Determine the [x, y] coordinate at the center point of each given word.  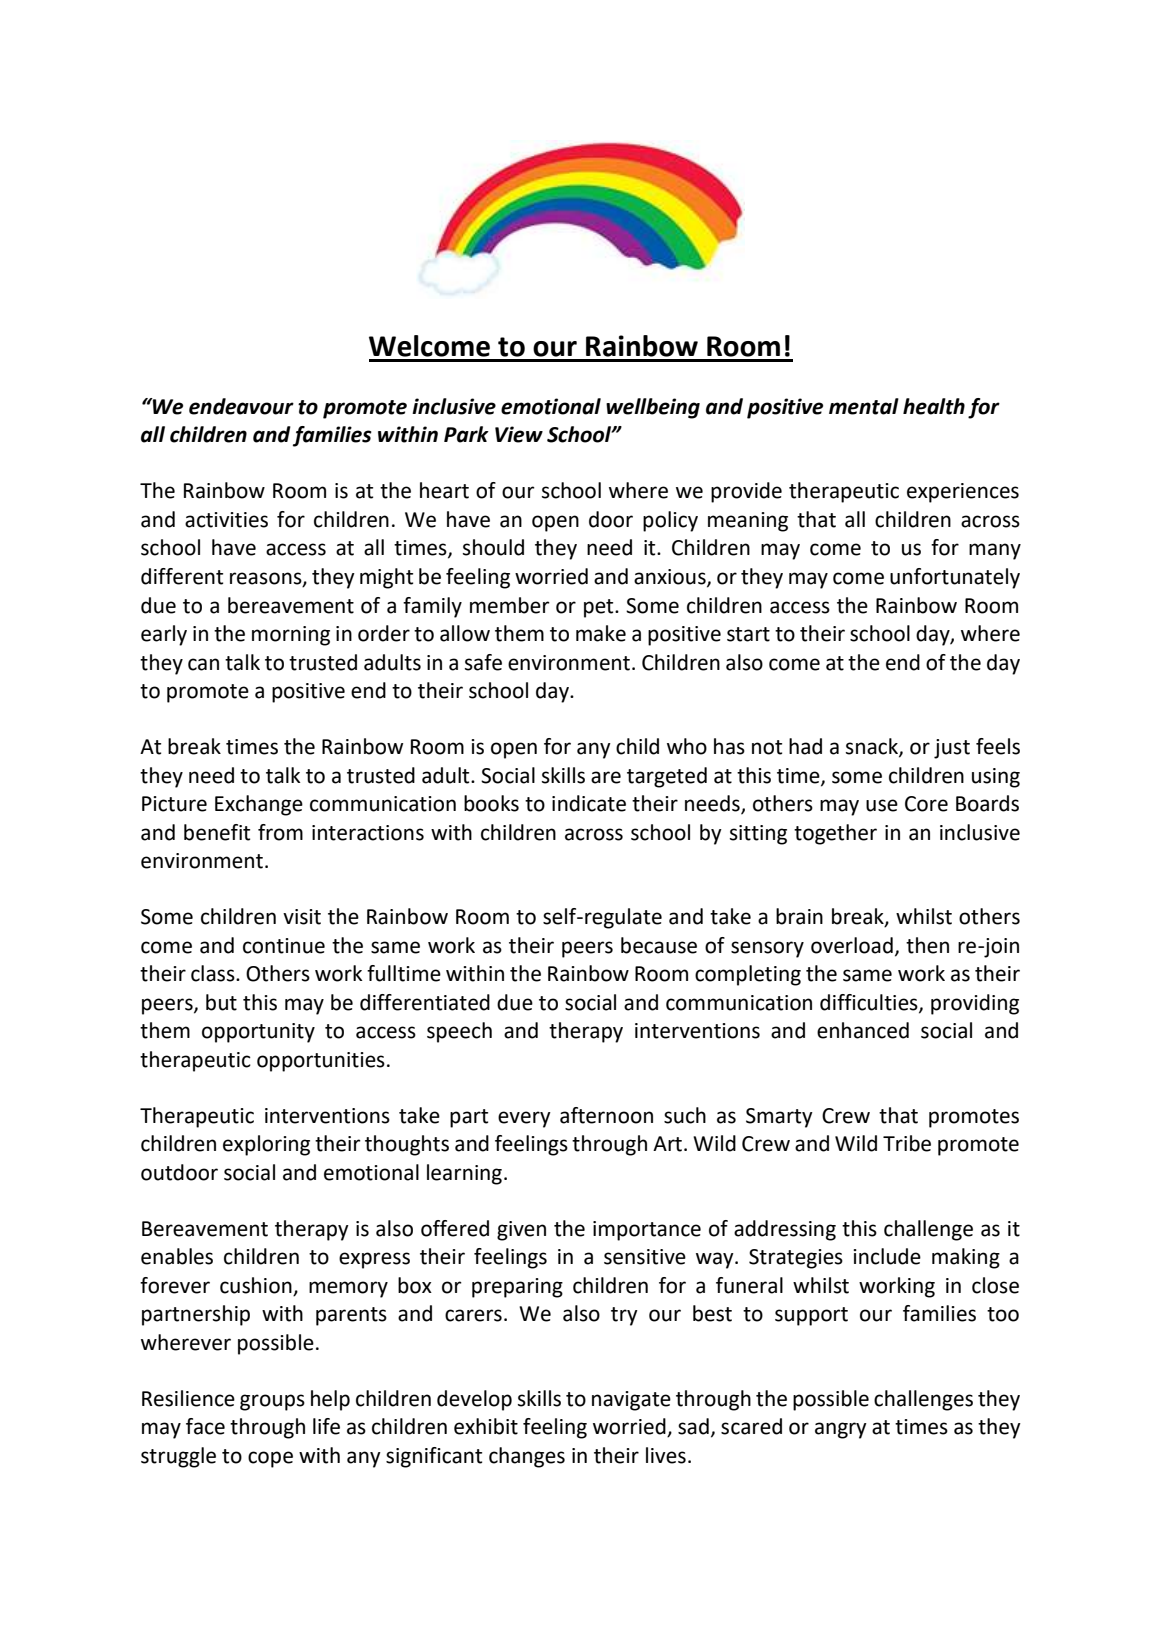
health [934, 406]
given [521, 1231]
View [519, 434]
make [601, 633]
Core [926, 804]
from [280, 832]
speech [459, 1032]
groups [272, 1402]
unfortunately [955, 578]
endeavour [241, 406]
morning [291, 636]
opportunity [258, 1033]
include [887, 1256]
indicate [589, 803]
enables [177, 1256]
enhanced [863, 1030]
